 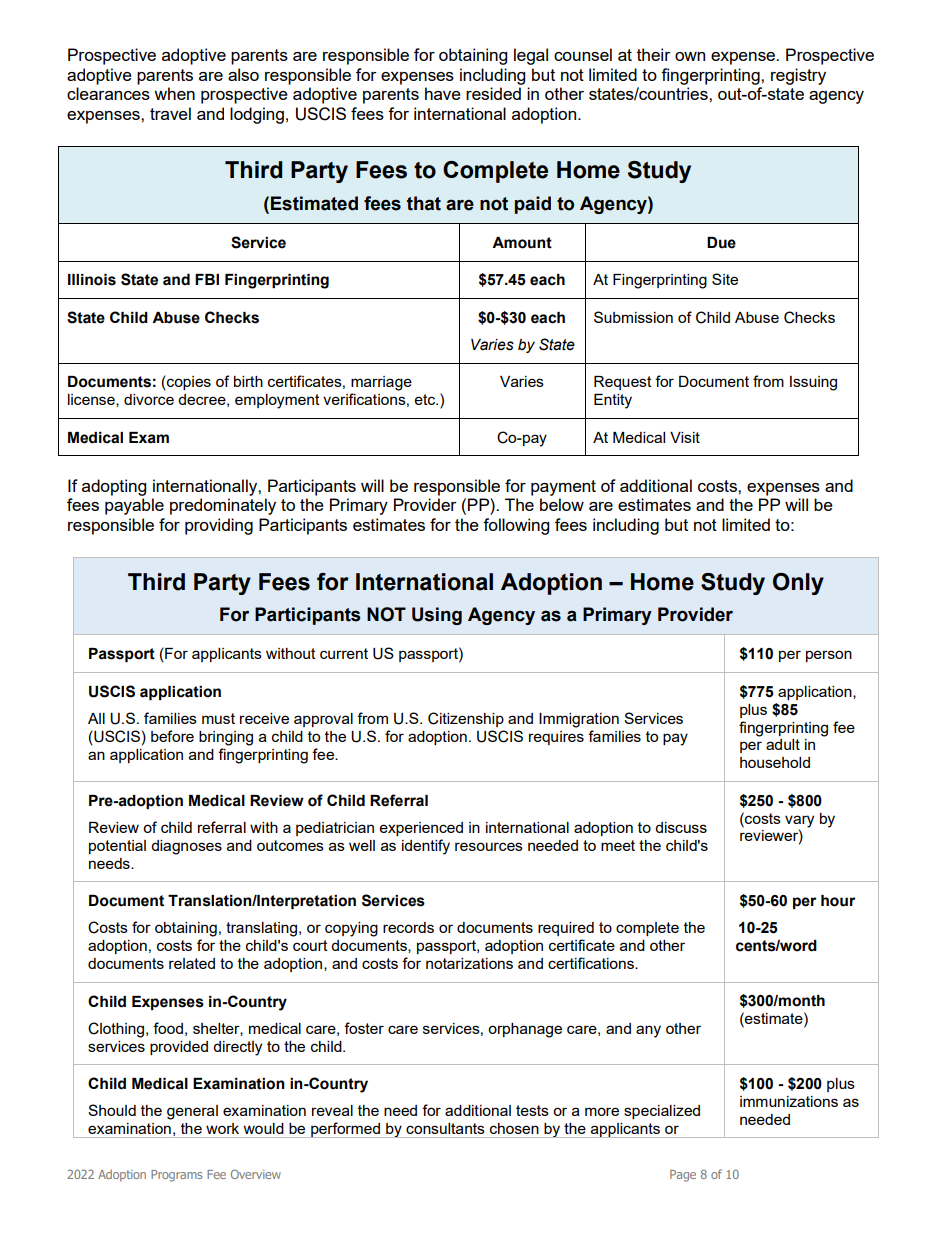 What do you see at coordinates (219, 526) in the screenshot?
I see `providing` at bounding box center [219, 526].
